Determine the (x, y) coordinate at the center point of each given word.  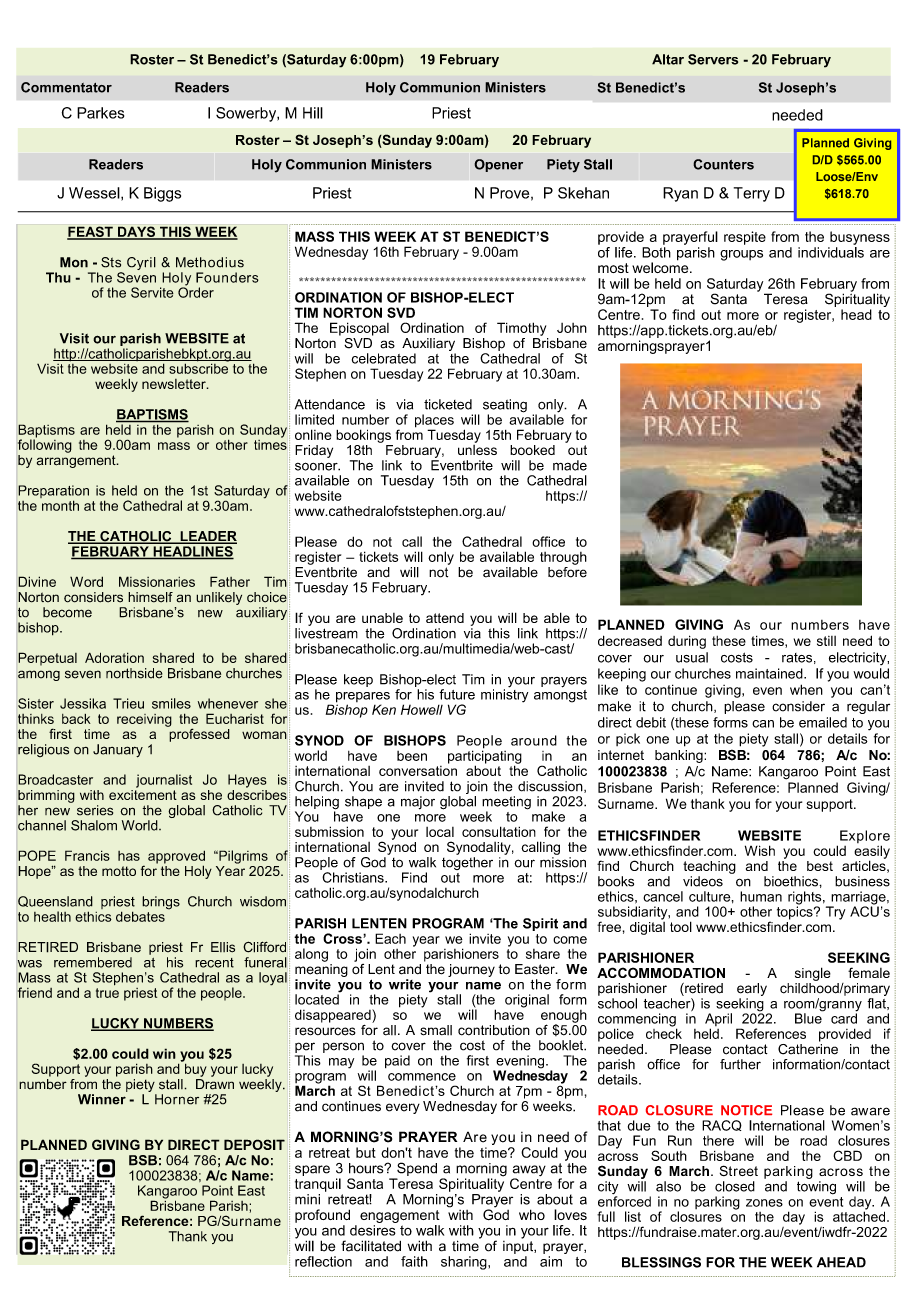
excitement (143, 793)
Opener (498, 165)
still (826, 641)
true (107, 991)
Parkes (100, 113)
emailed (823, 722)
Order (196, 291)
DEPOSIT (254, 1144)
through (563, 558)
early (752, 989)
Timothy (521, 329)
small (436, 1030)
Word (86, 581)
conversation (418, 769)
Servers (713, 59)
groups (741, 255)
